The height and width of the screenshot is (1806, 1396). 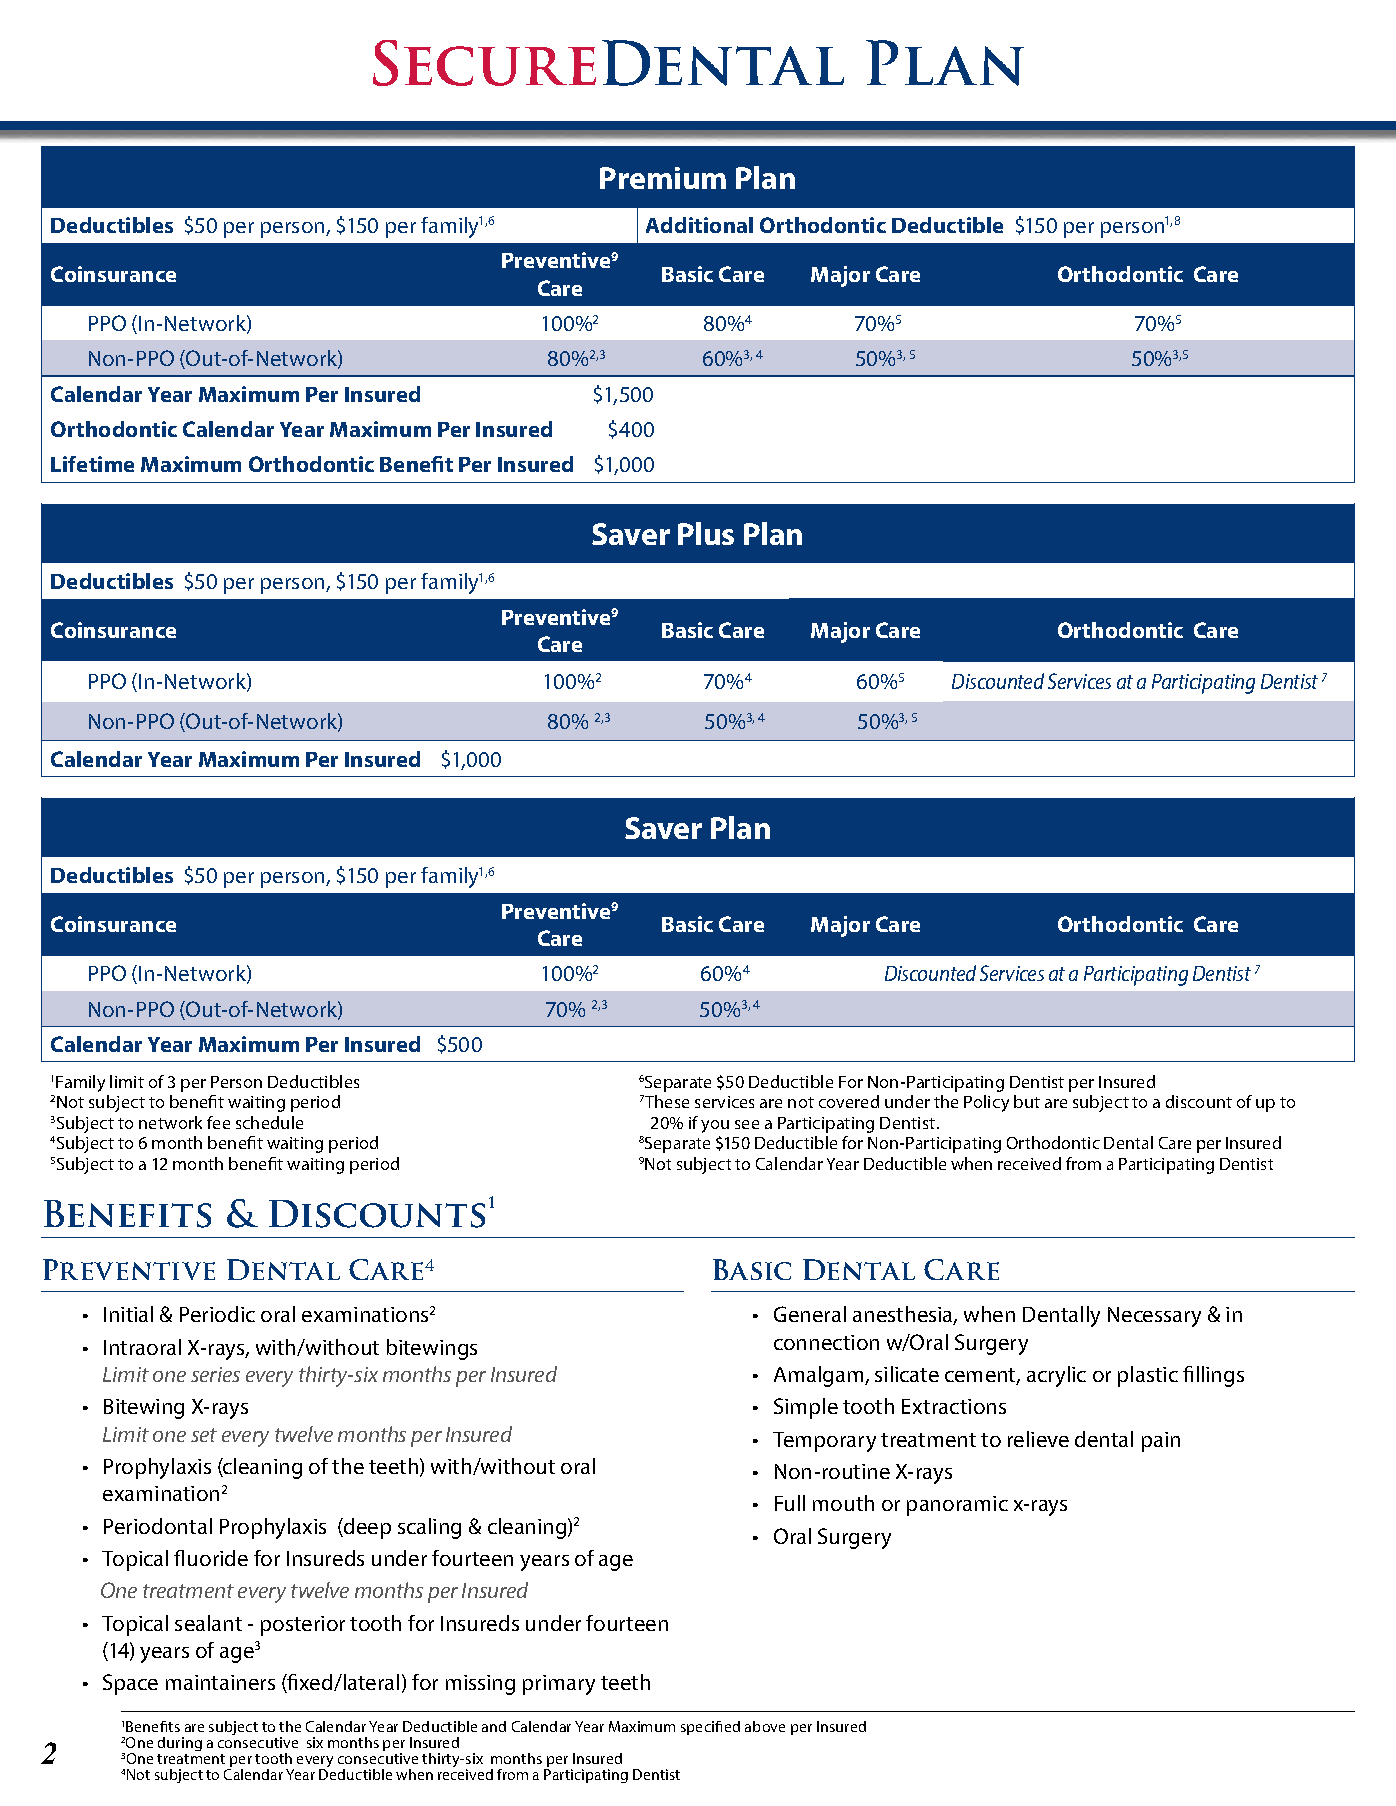 I want to click on maintainers, so click(x=220, y=1682).
